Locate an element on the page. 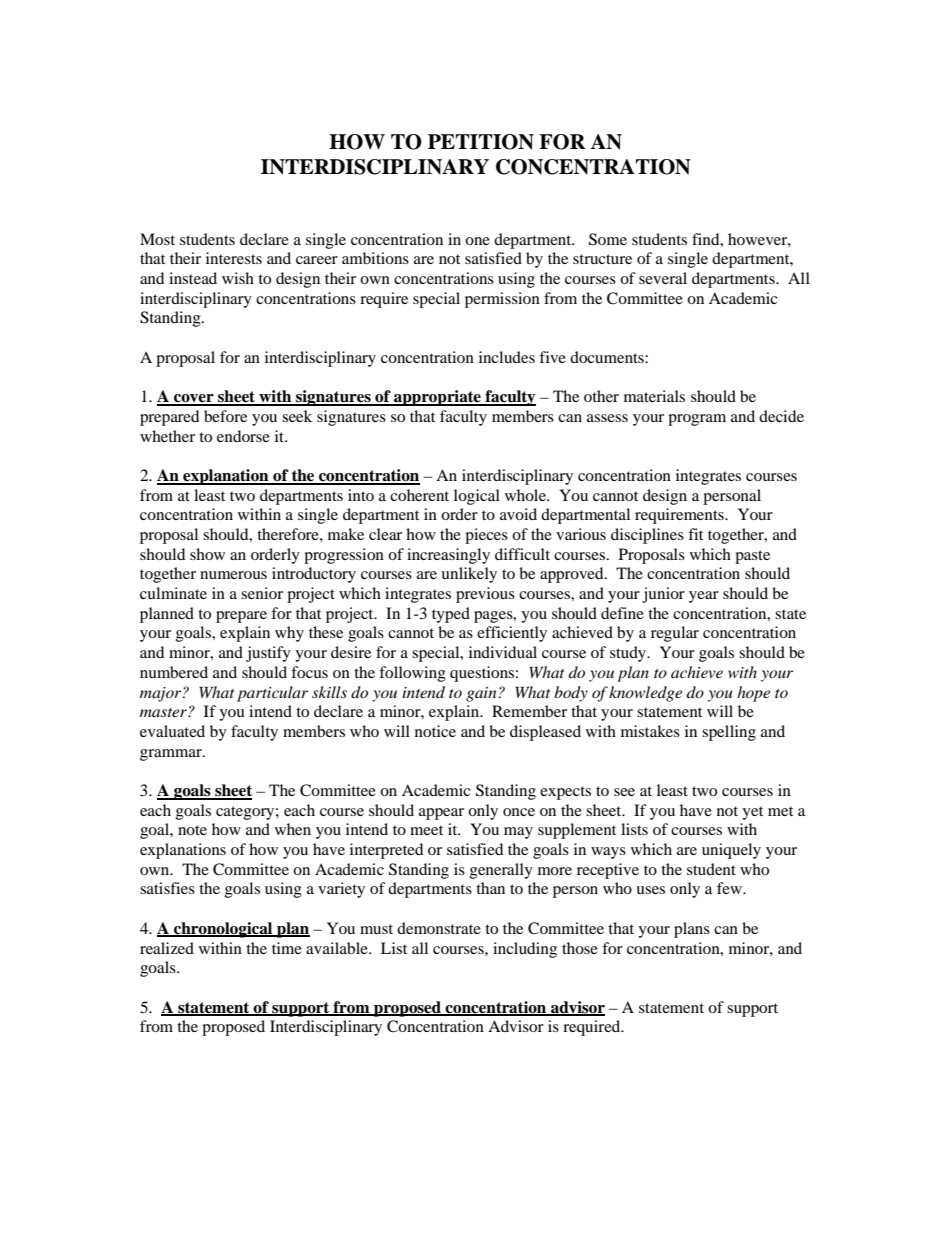 The image size is (952, 1233). Most is located at coordinates (157, 239).
